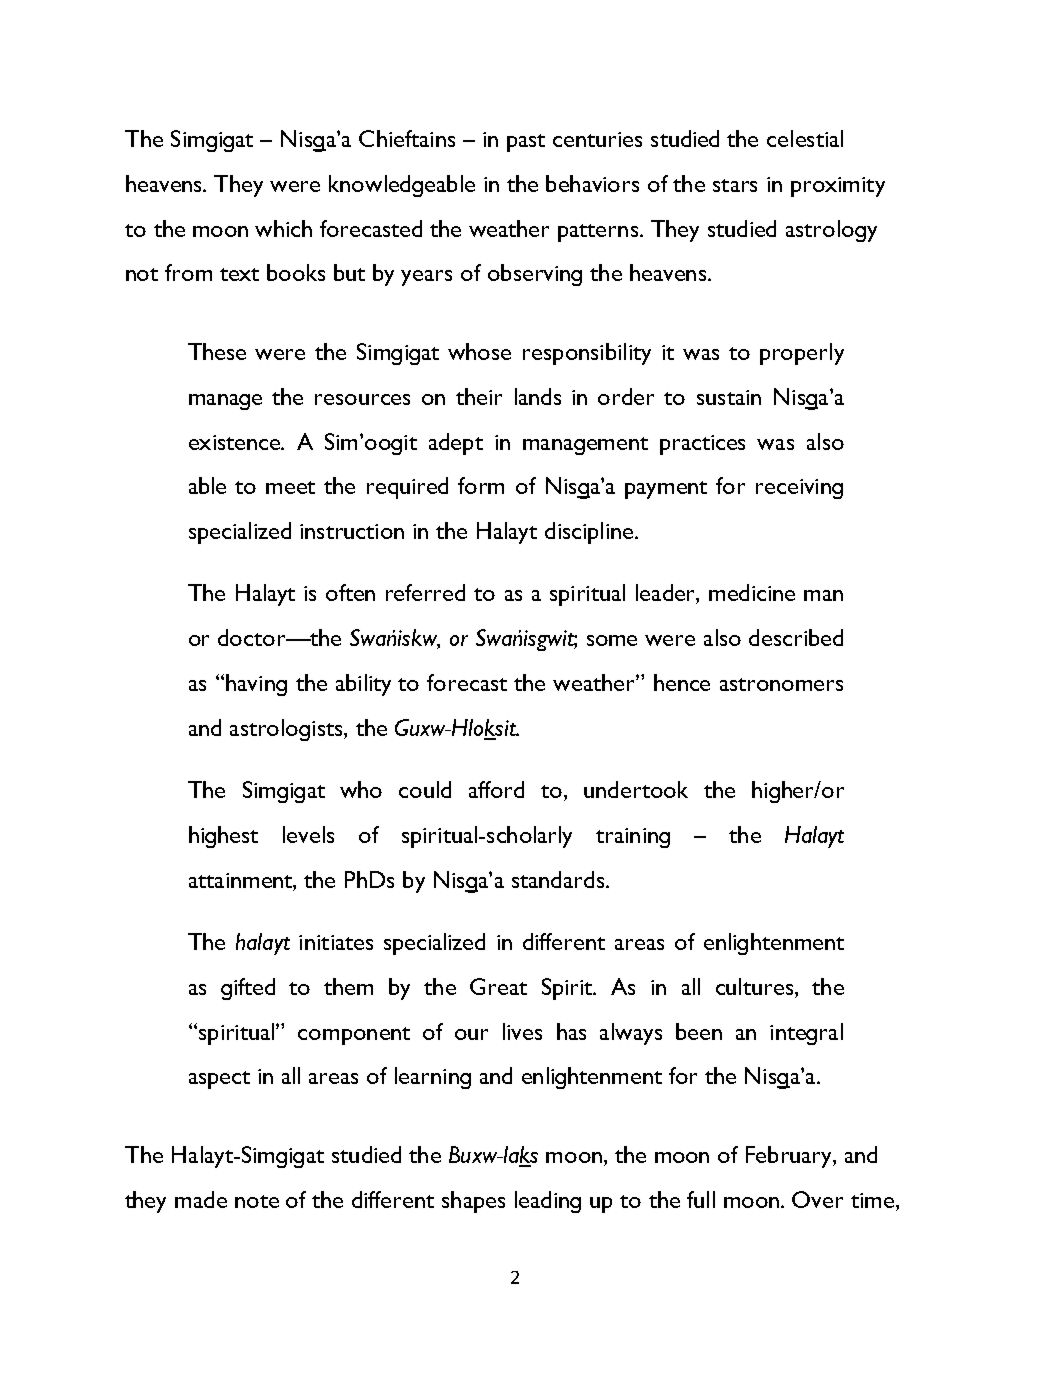  I want to click on note, so click(257, 1201).
